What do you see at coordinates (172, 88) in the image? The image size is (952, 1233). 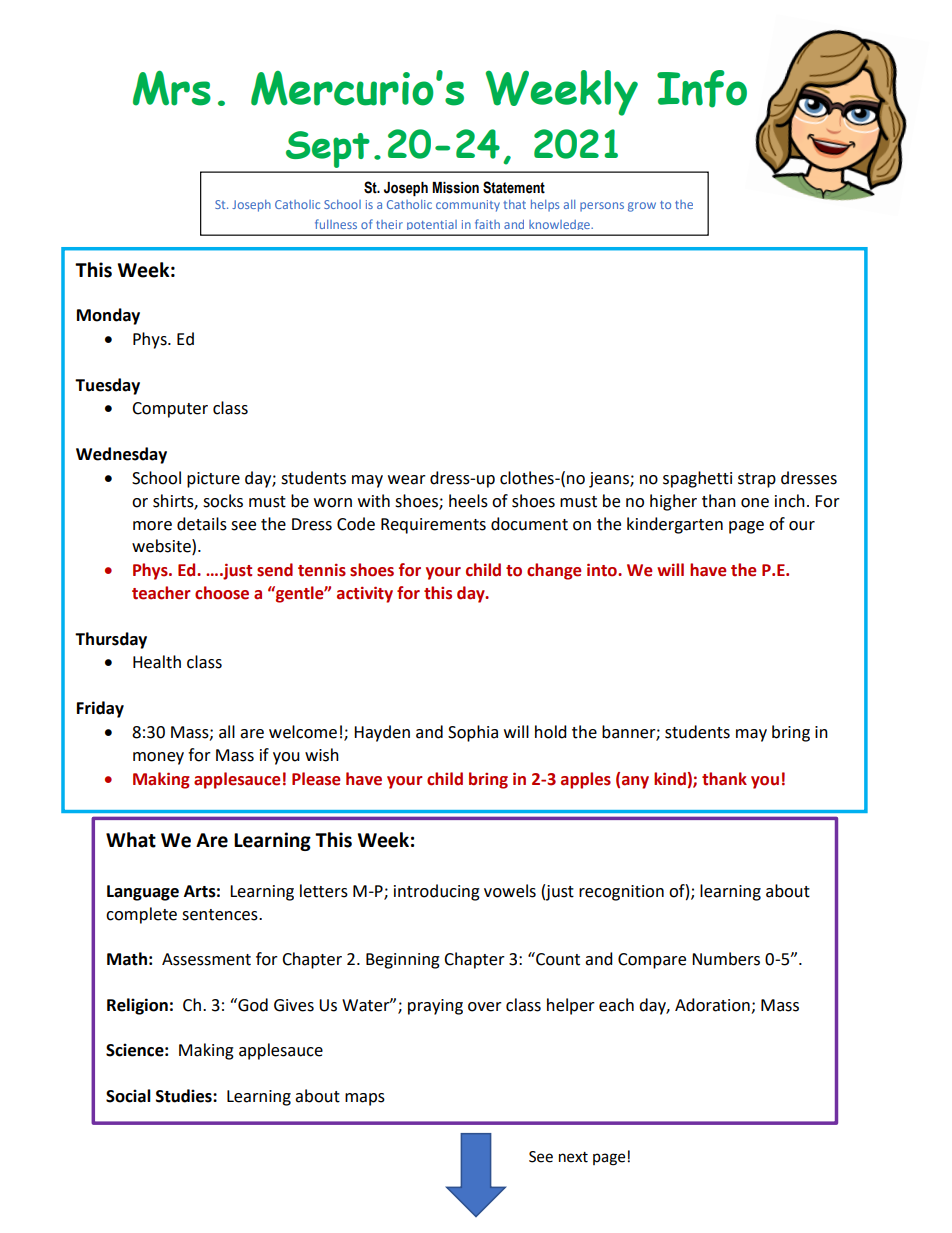 I see `Mrs` at bounding box center [172, 88].
